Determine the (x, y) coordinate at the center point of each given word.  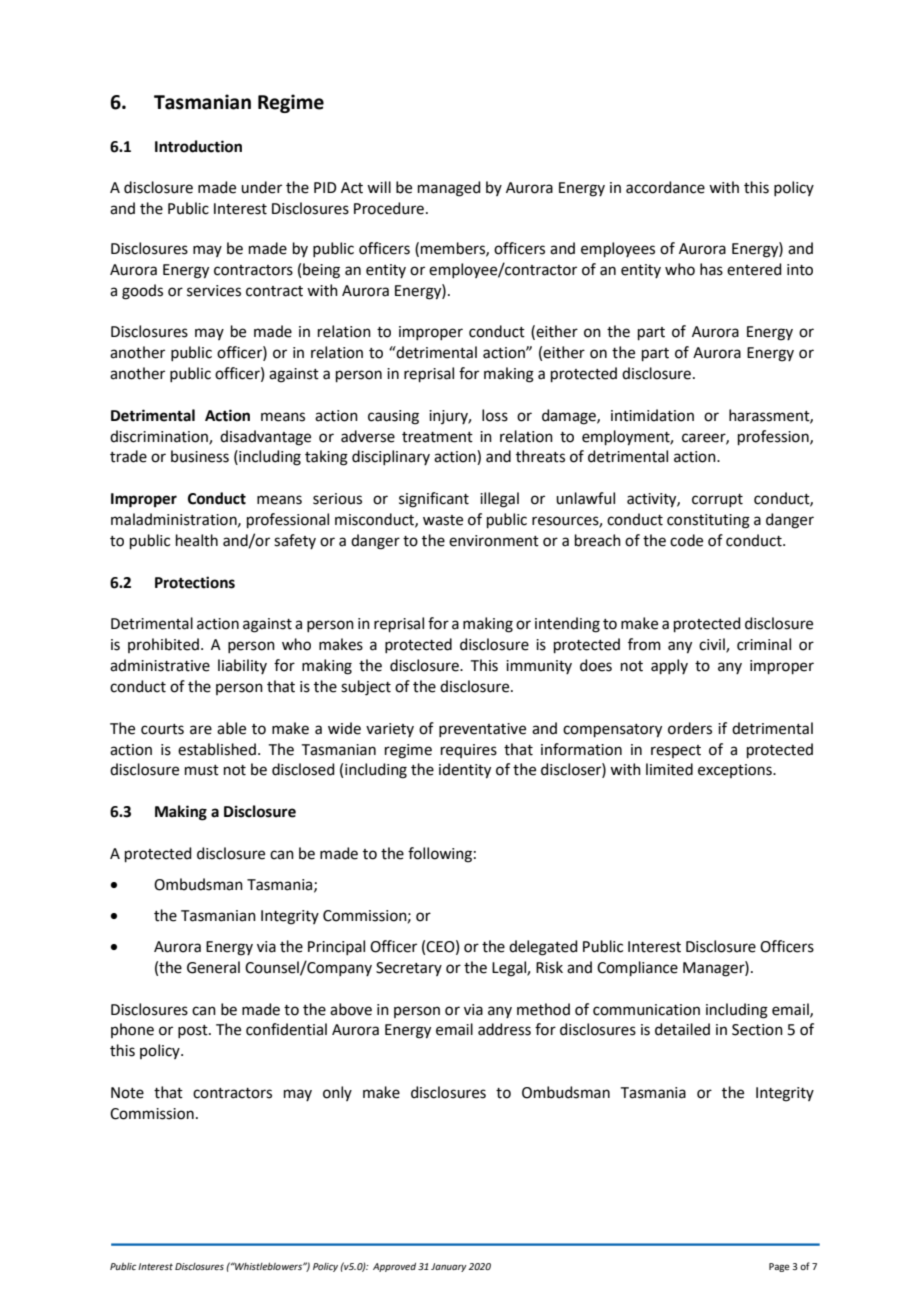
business (200, 456)
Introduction (198, 146)
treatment (437, 437)
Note (127, 1093)
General (213, 967)
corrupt (717, 500)
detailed (682, 1029)
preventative (482, 730)
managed (449, 189)
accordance (665, 187)
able (231, 728)
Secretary (409, 969)
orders (690, 728)
